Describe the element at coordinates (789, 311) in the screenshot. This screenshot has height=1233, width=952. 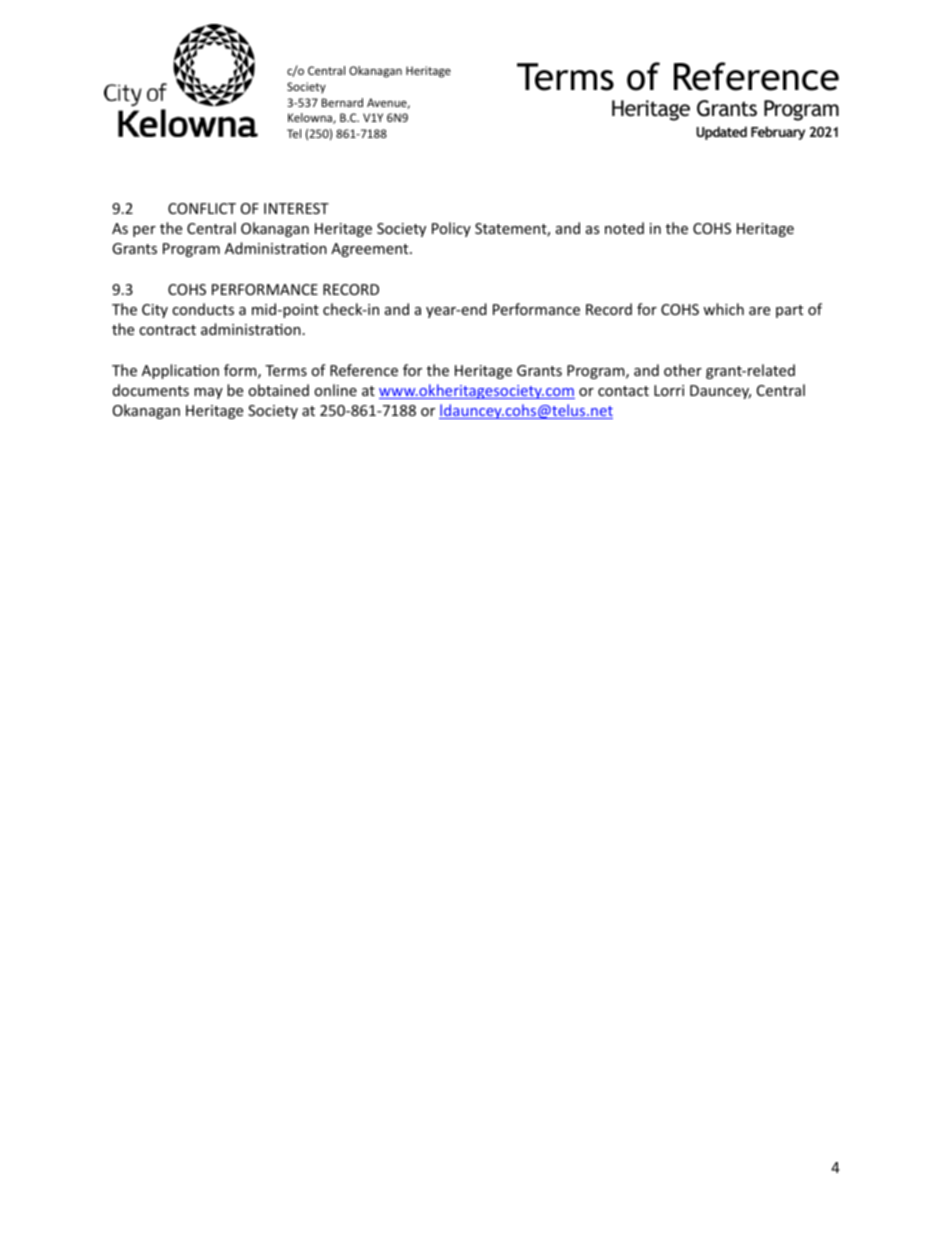
I see `part` at that location.
